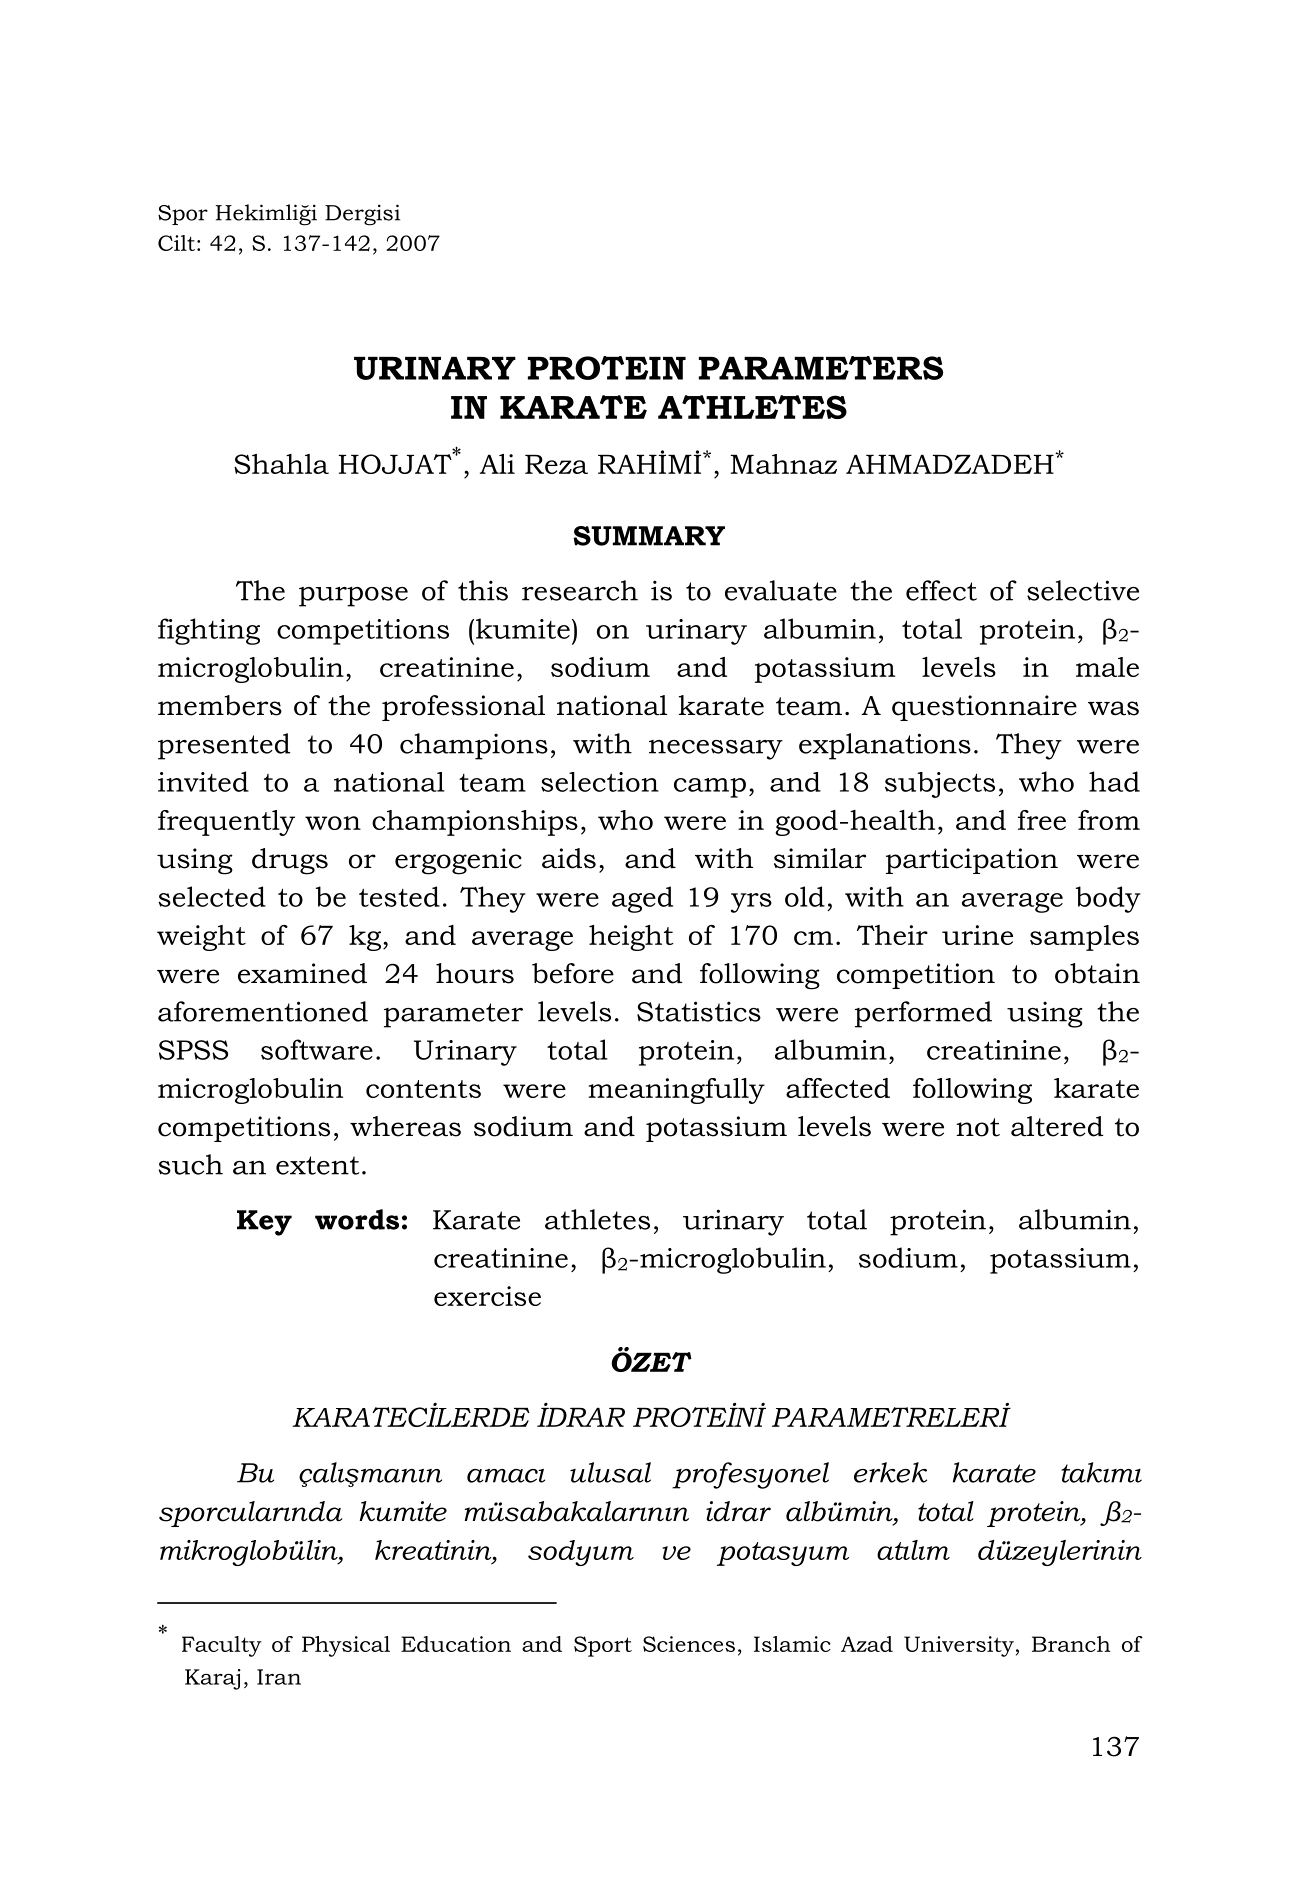 The height and width of the image is (1886, 1298). I want to click on participation, so click(972, 861).
